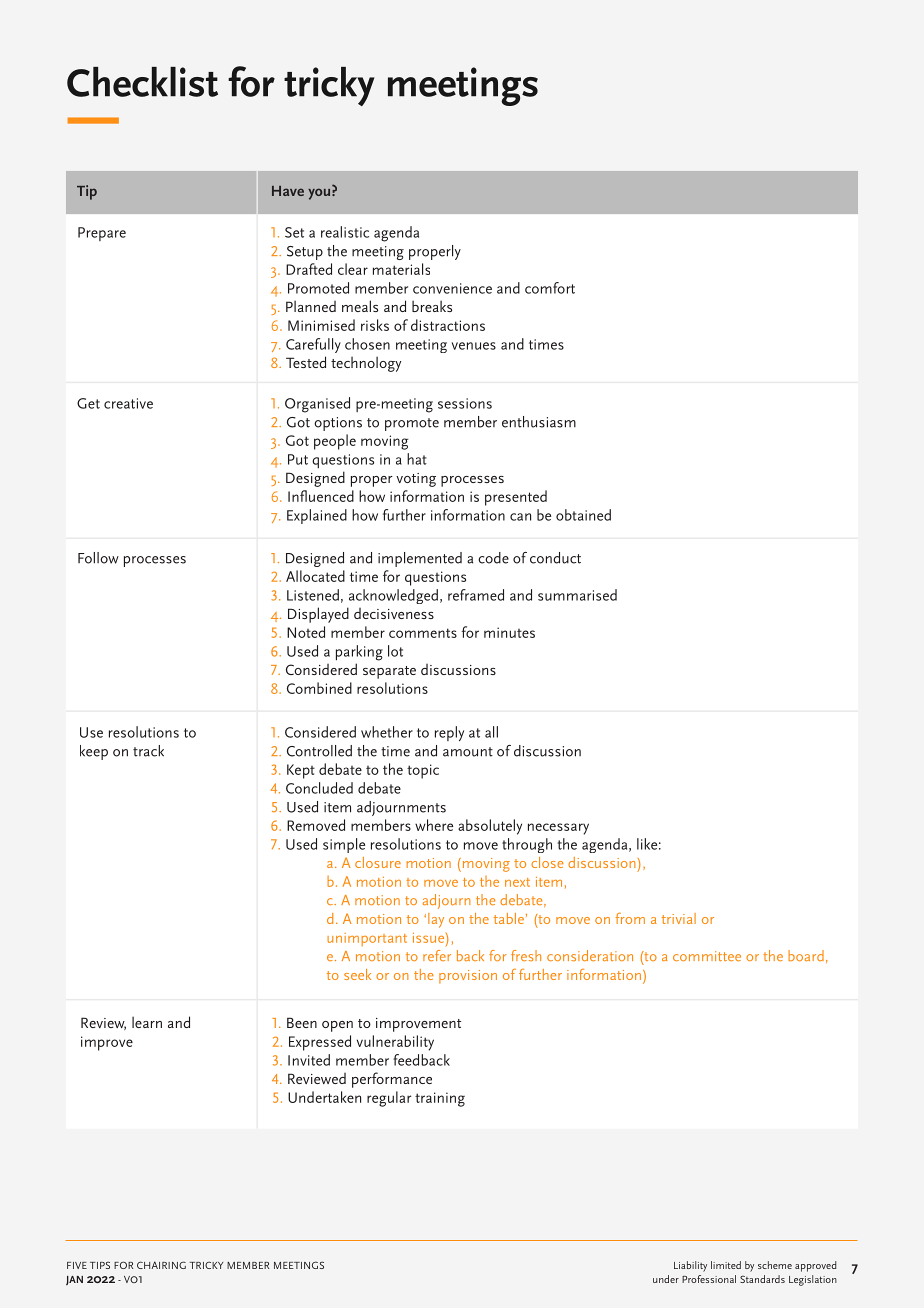 The width and height of the document is (924, 1308). What do you see at coordinates (148, 751) in the document?
I see `track` at bounding box center [148, 751].
